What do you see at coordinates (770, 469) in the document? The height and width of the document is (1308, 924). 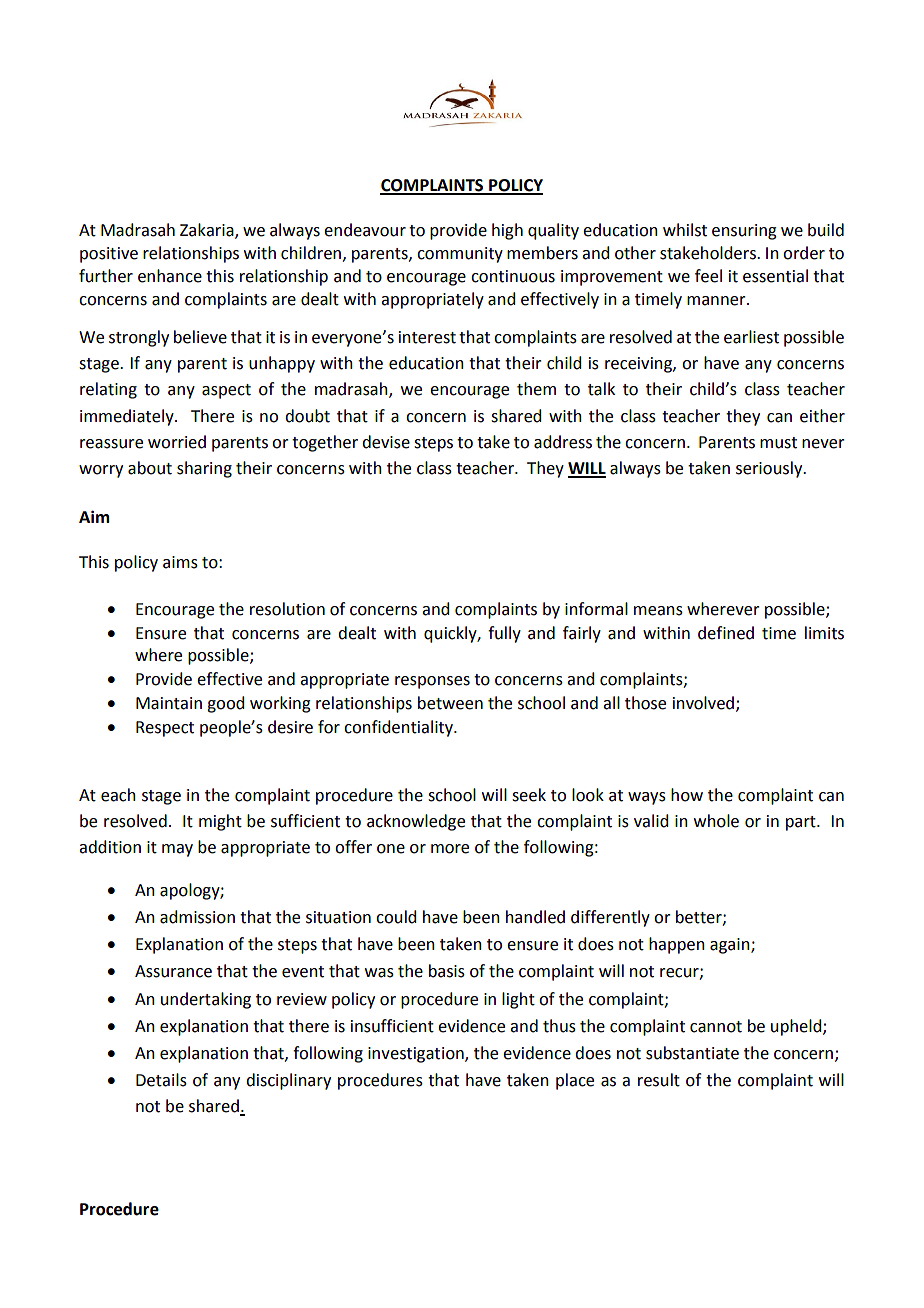 I see `seriously` at bounding box center [770, 469].
